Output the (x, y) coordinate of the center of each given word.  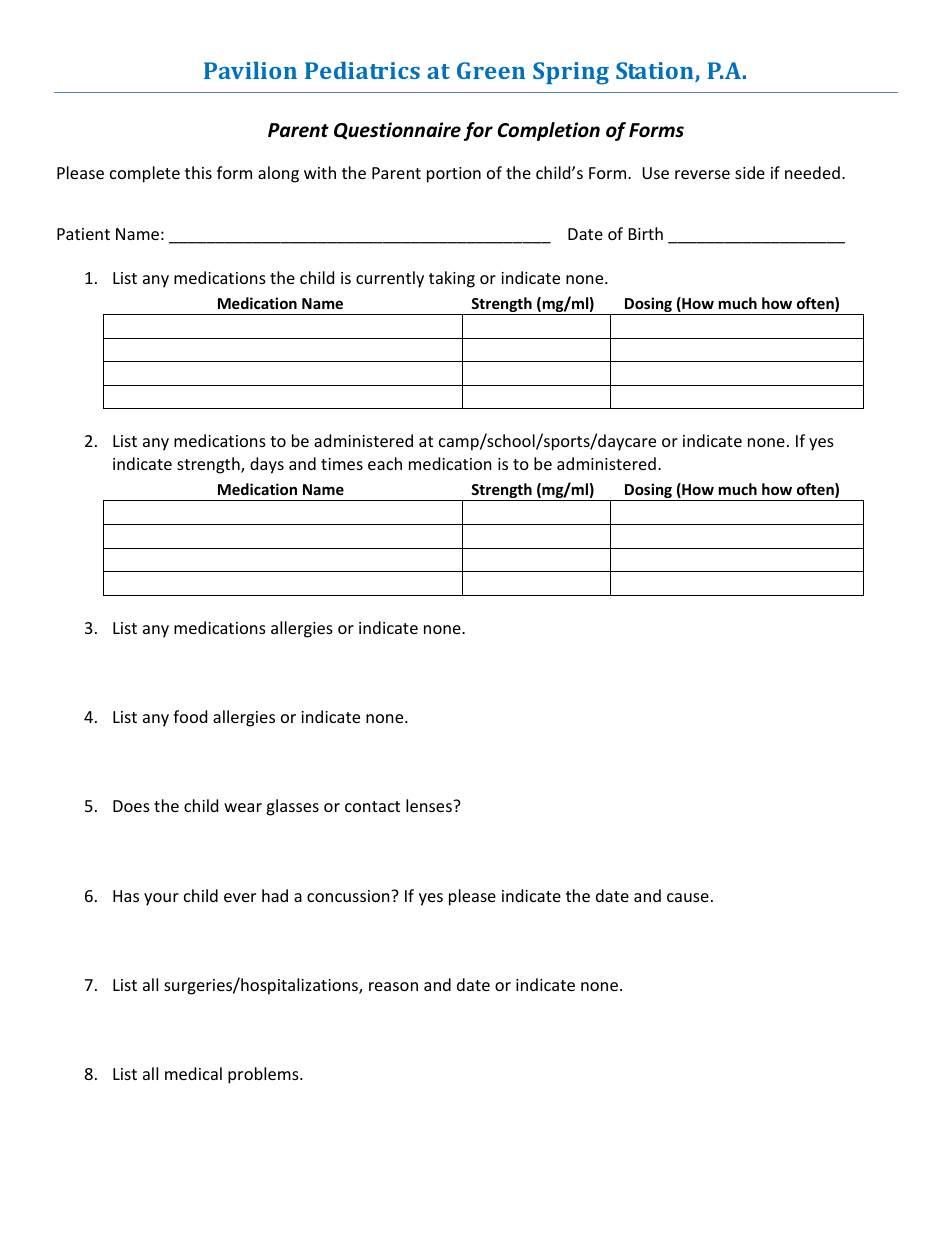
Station (656, 72)
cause (688, 897)
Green (491, 70)
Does (131, 806)
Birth (646, 233)
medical (193, 1073)
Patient (83, 234)
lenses (430, 805)
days (267, 465)
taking (452, 279)
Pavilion (250, 70)
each (385, 463)
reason (393, 986)
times (342, 464)
